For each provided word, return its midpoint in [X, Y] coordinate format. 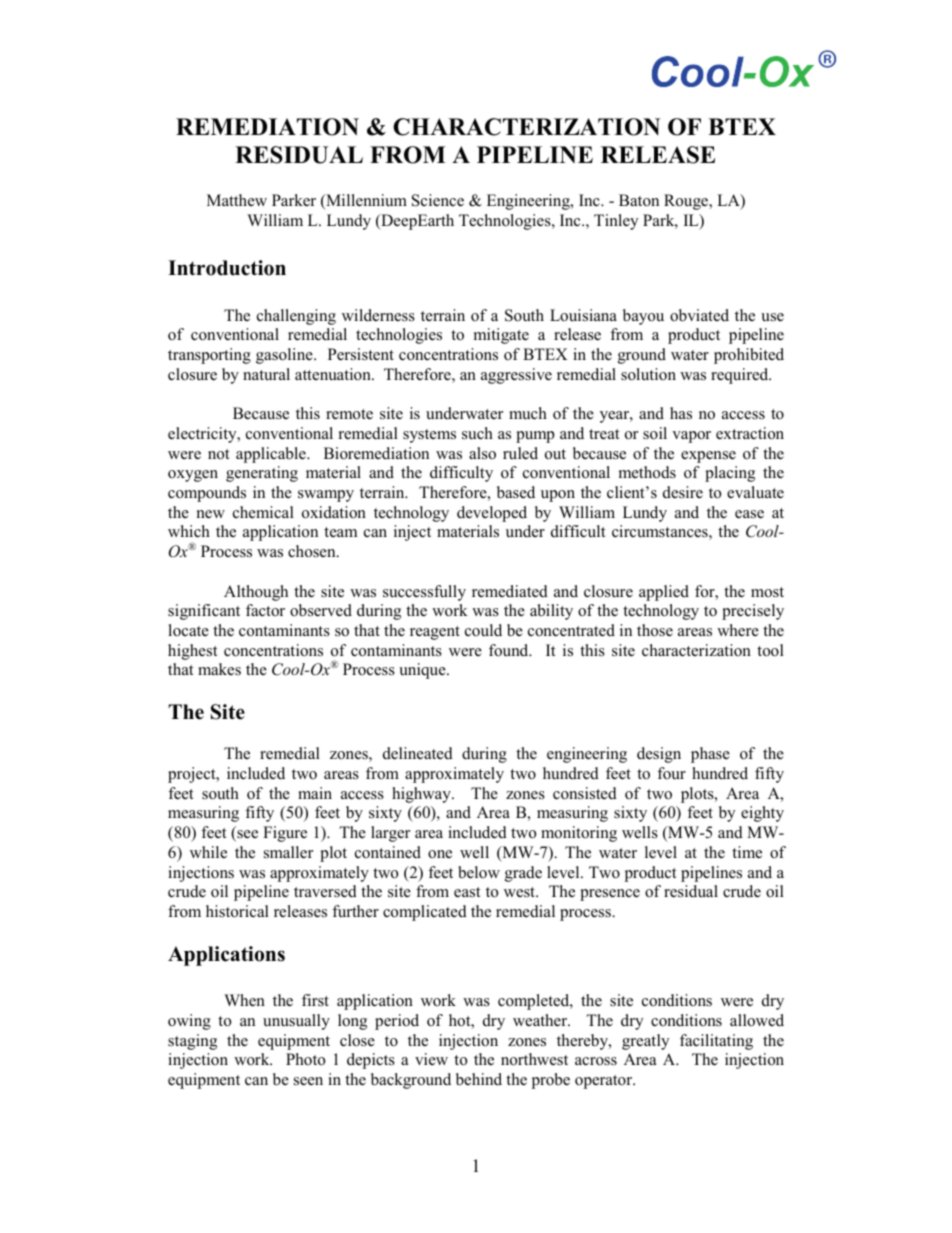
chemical [263, 512]
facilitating [716, 1042]
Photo [305, 1059]
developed [492, 514]
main [315, 793]
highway [422, 795]
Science [438, 200]
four [671, 773]
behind [479, 1079]
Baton [639, 200]
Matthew [237, 200]
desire [683, 492]
